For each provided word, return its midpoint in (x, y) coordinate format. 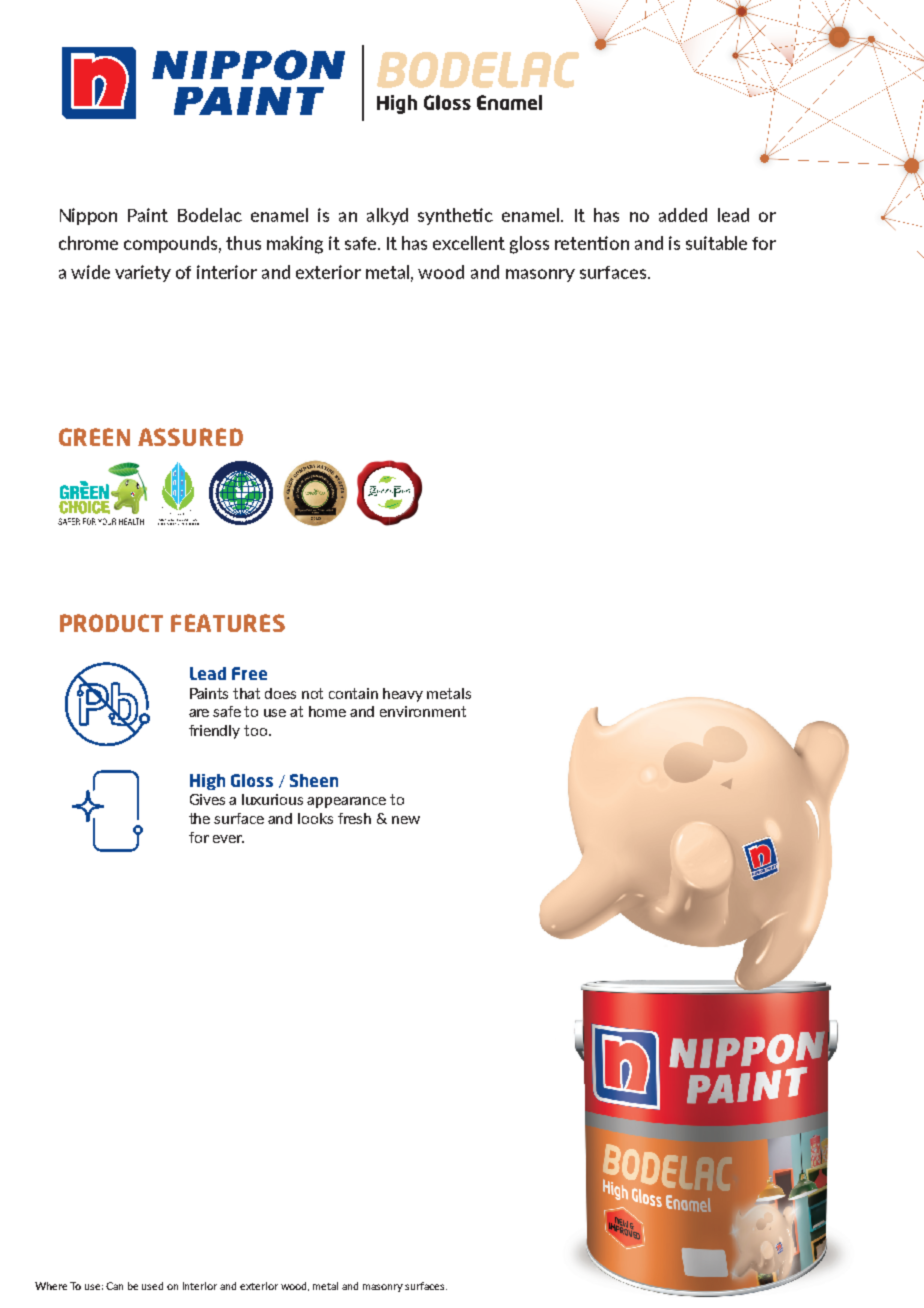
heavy (403, 695)
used (152, 1286)
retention (592, 243)
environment (423, 711)
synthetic (455, 216)
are (199, 713)
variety (143, 273)
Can (114, 1286)
